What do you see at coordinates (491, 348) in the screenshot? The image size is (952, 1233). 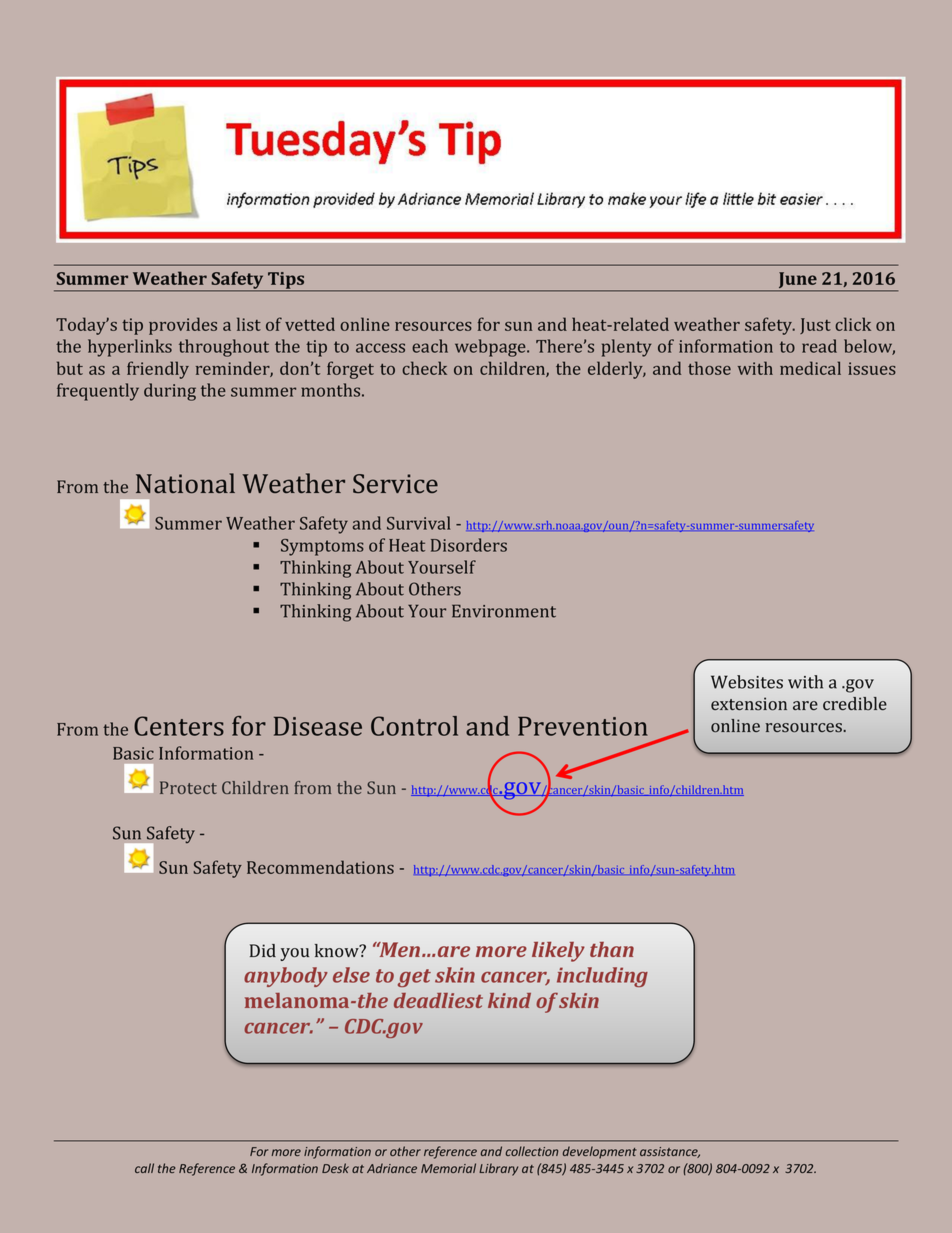 I see `webpage` at bounding box center [491, 348].
